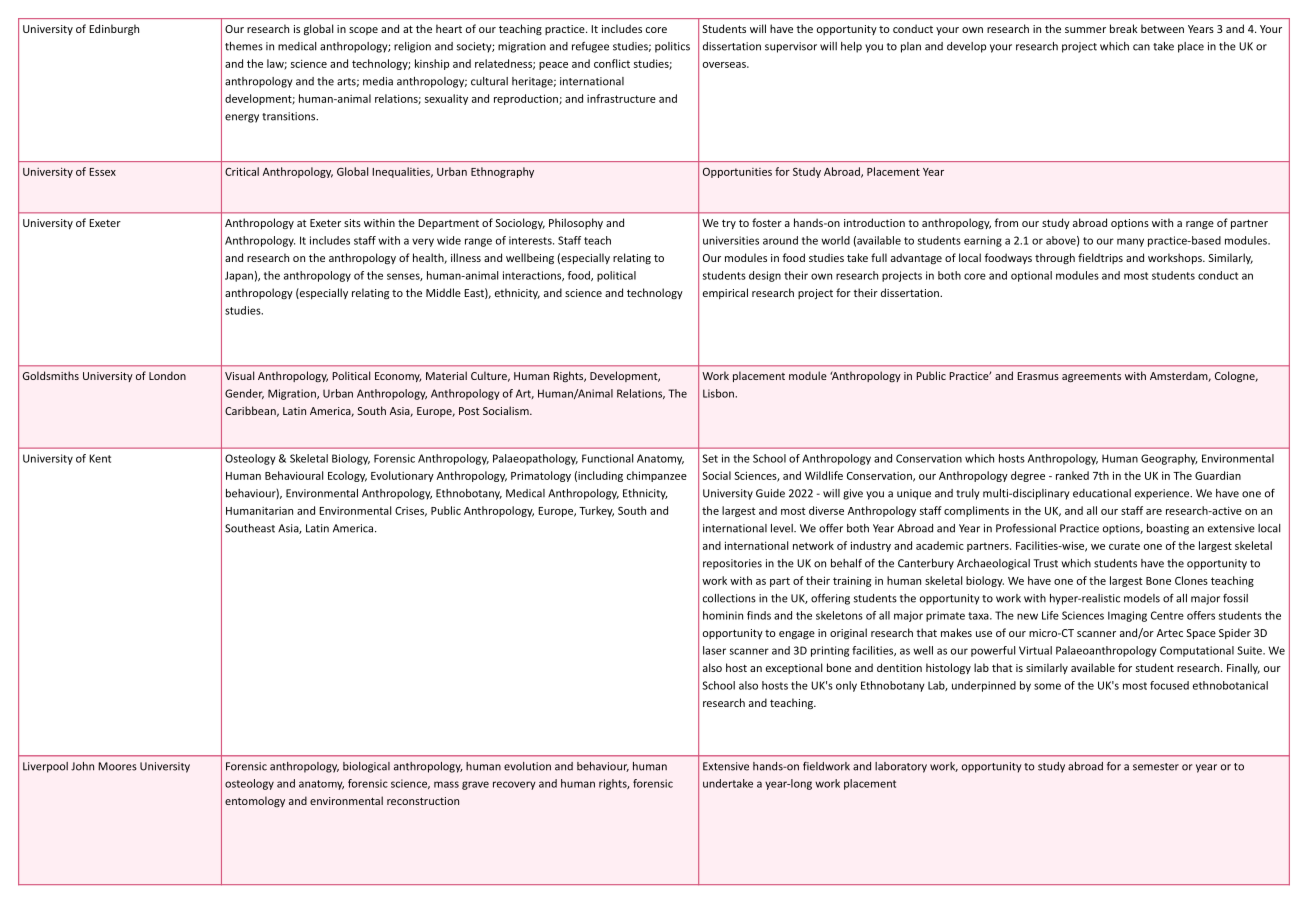  I want to click on curate, so click(1124, 546).
